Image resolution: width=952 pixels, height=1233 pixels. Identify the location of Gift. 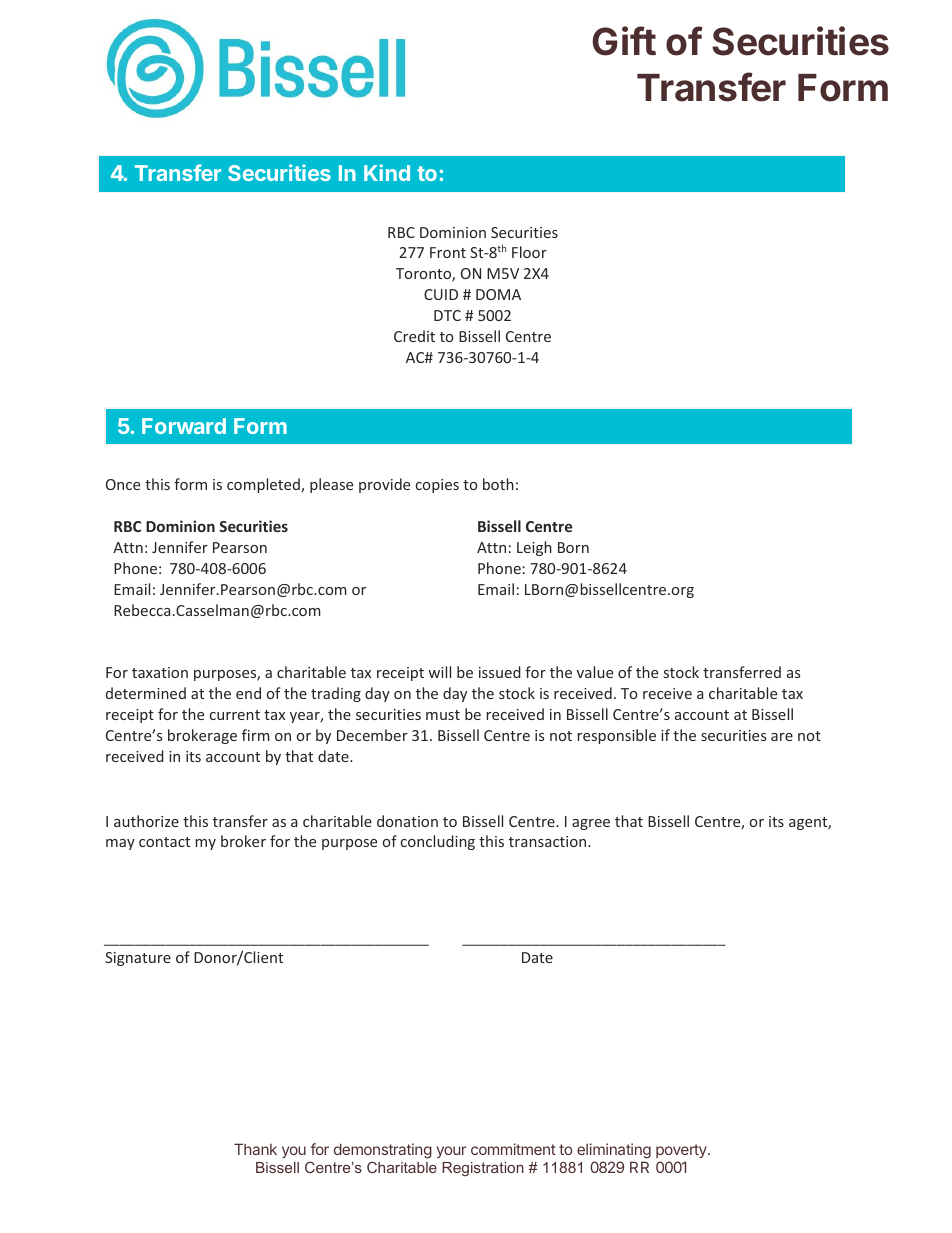
(624, 41).
